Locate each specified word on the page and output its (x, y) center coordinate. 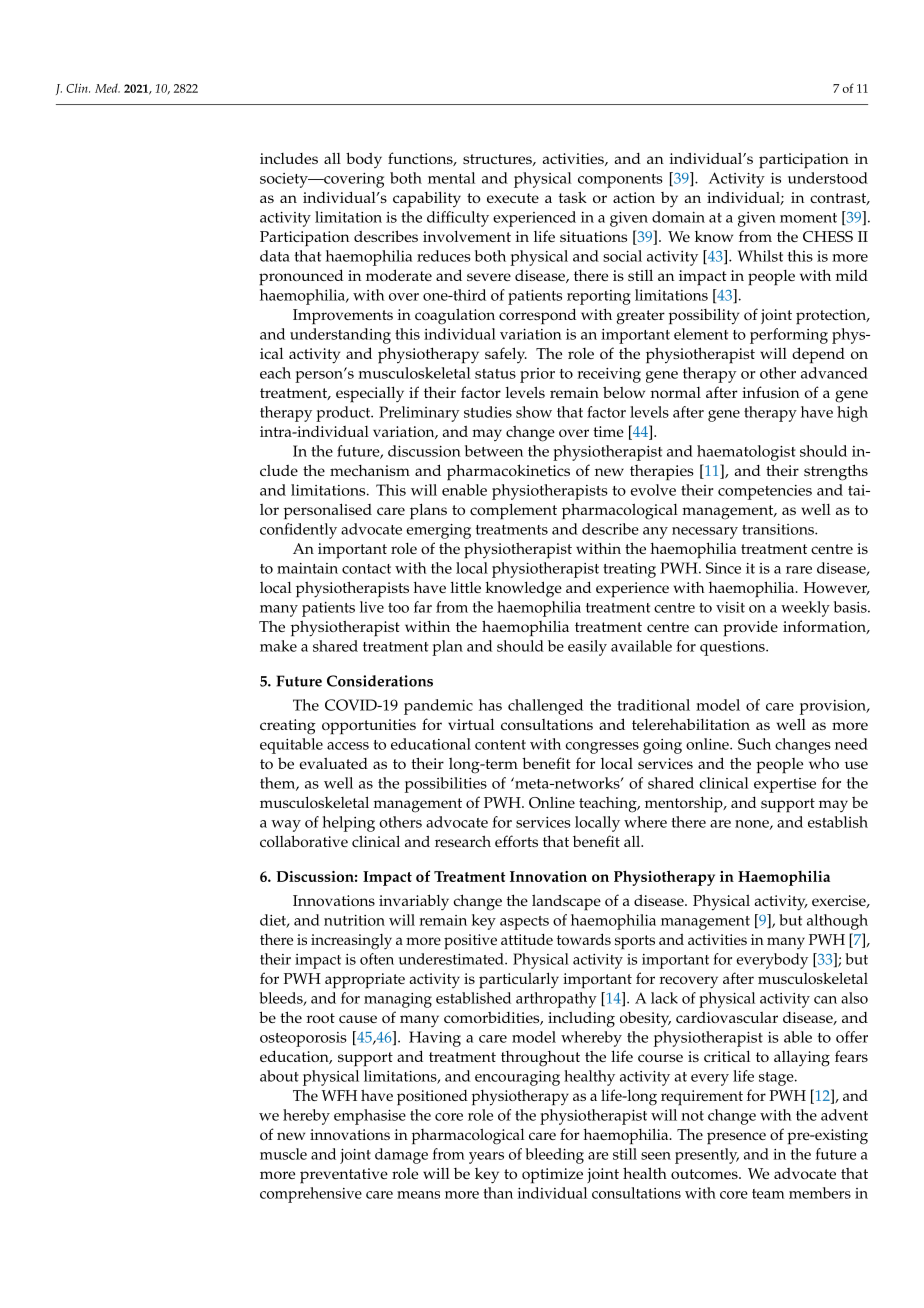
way (286, 826)
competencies (765, 492)
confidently (298, 531)
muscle (283, 1154)
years (486, 1158)
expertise (785, 785)
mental (451, 178)
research (463, 841)
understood (828, 178)
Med (107, 88)
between (494, 451)
